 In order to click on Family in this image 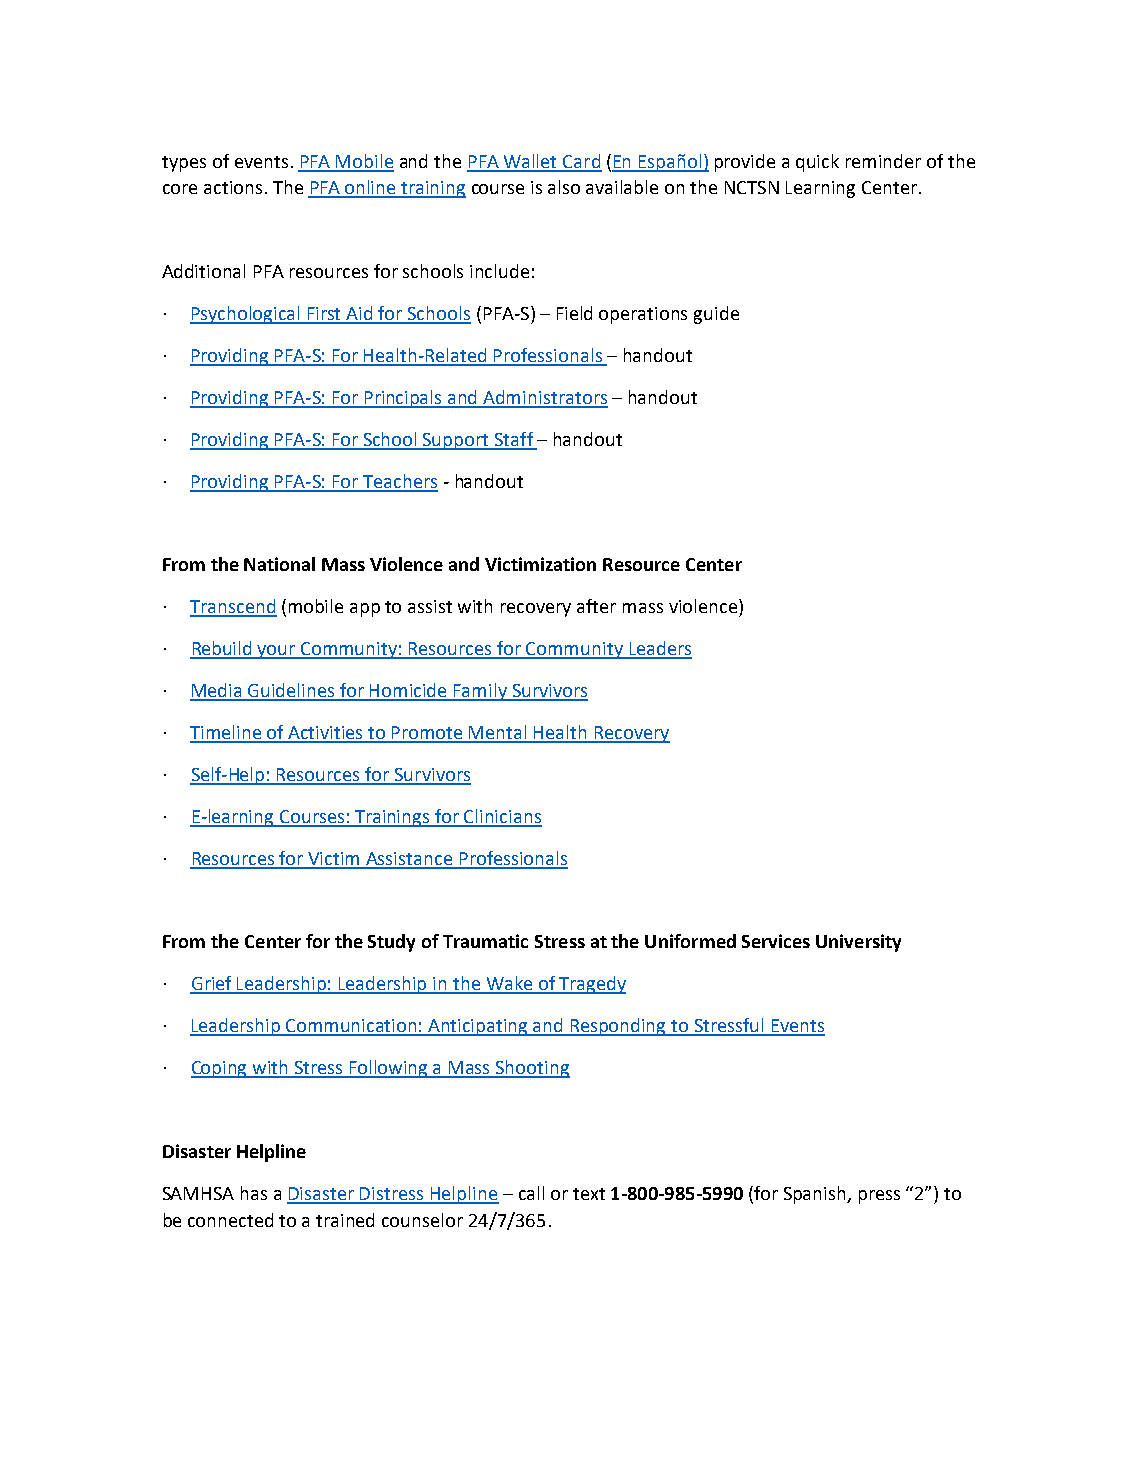, I will do `click(480, 692)`.
